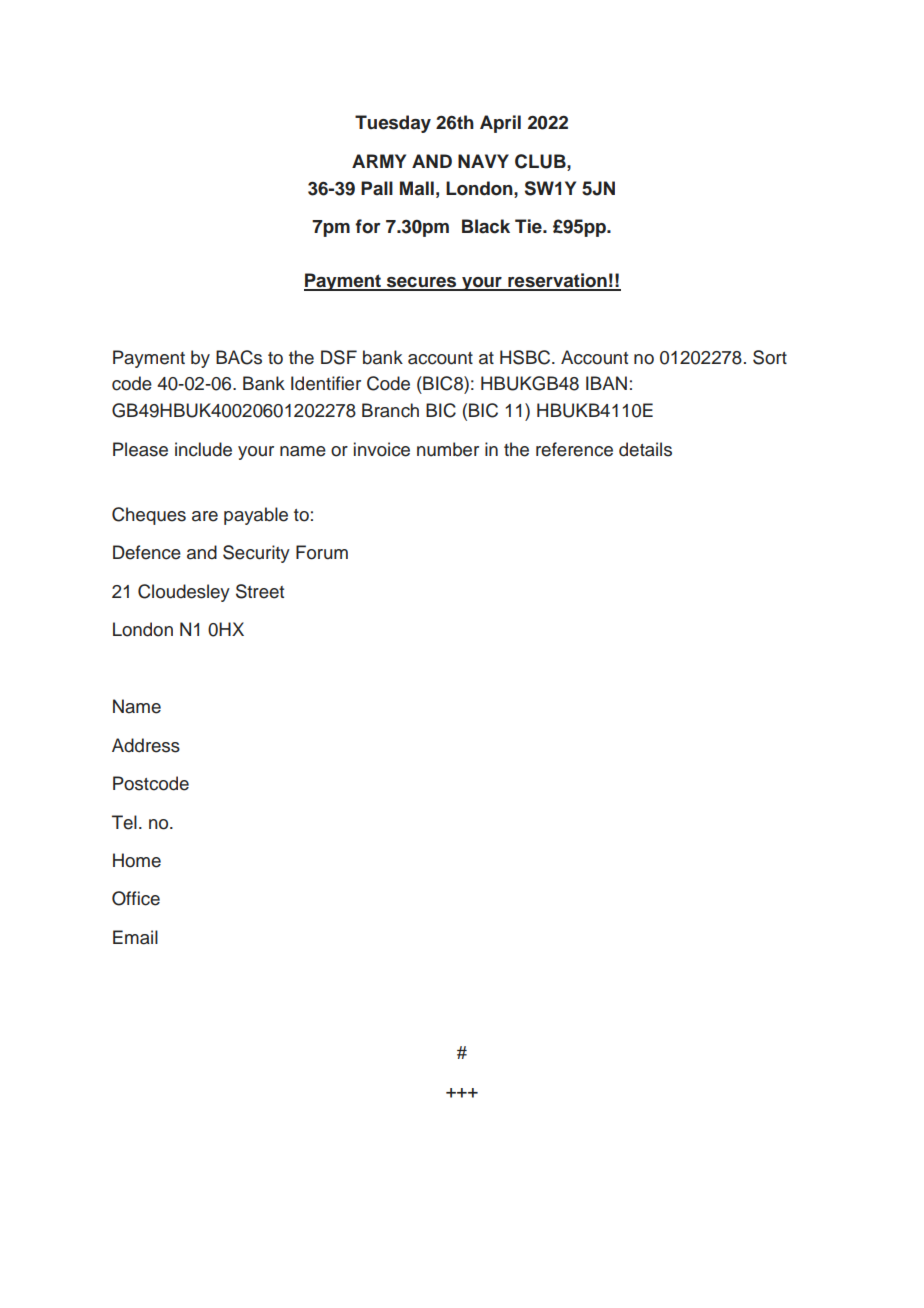 This screenshot has width=924, height=1308. What do you see at coordinates (500, 124) in the screenshot?
I see `April` at bounding box center [500, 124].
